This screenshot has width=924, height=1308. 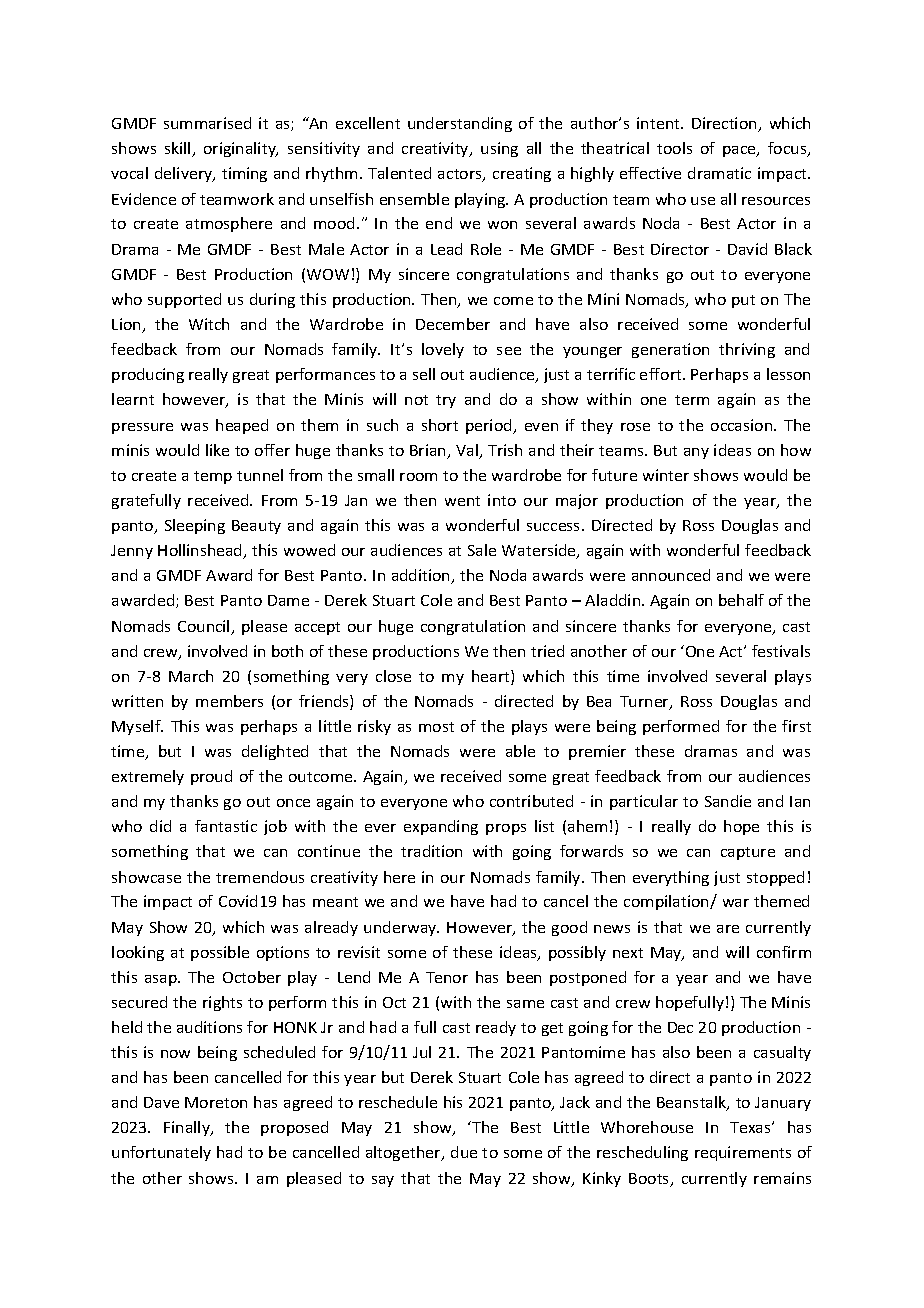 I want to click on Finally, so click(x=188, y=1128).
